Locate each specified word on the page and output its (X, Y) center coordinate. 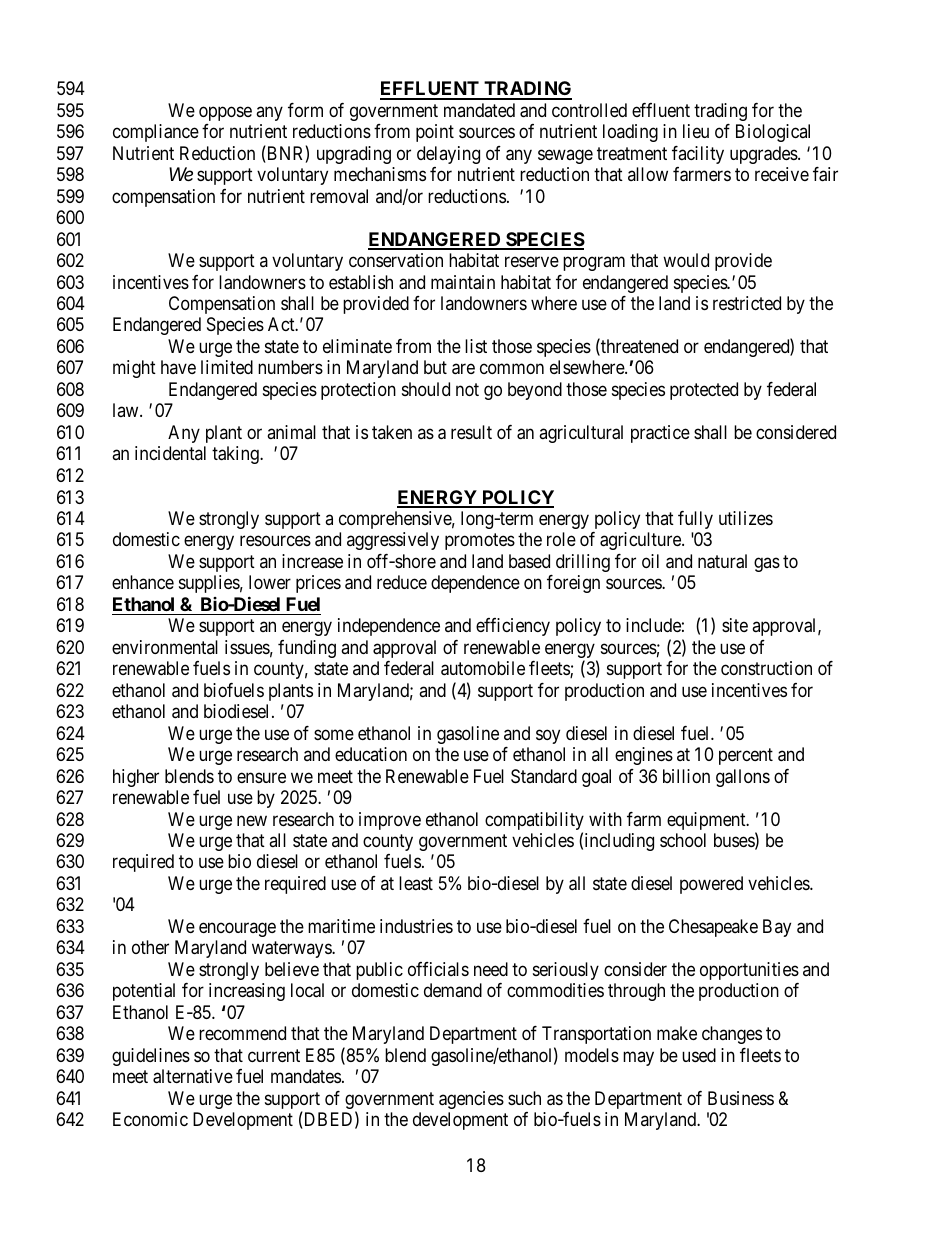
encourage (237, 929)
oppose (225, 113)
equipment (707, 821)
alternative (193, 1076)
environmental (165, 647)
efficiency (513, 627)
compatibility (534, 822)
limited (227, 367)
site (735, 625)
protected (704, 391)
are (463, 369)
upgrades (764, 155)
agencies (471, 1100)
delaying (448, 155)
